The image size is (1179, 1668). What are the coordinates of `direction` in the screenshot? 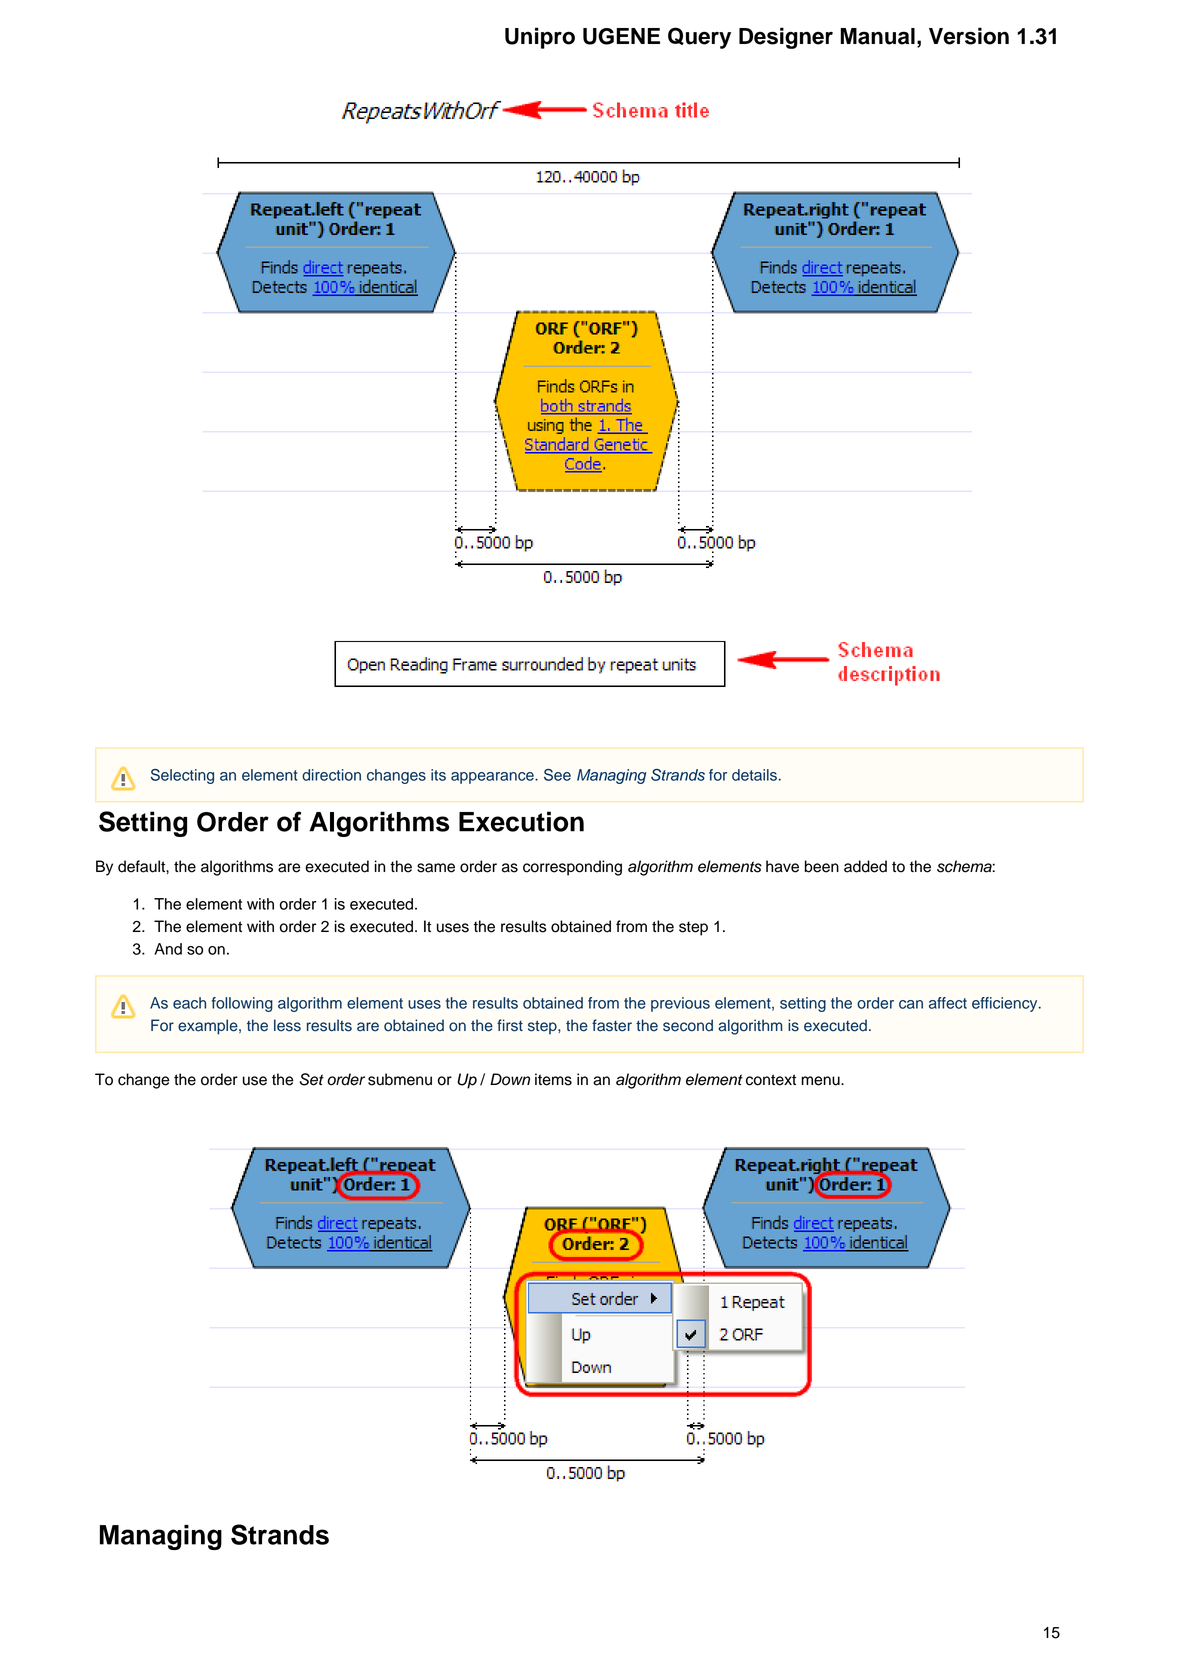 It's located at (331, 775).
